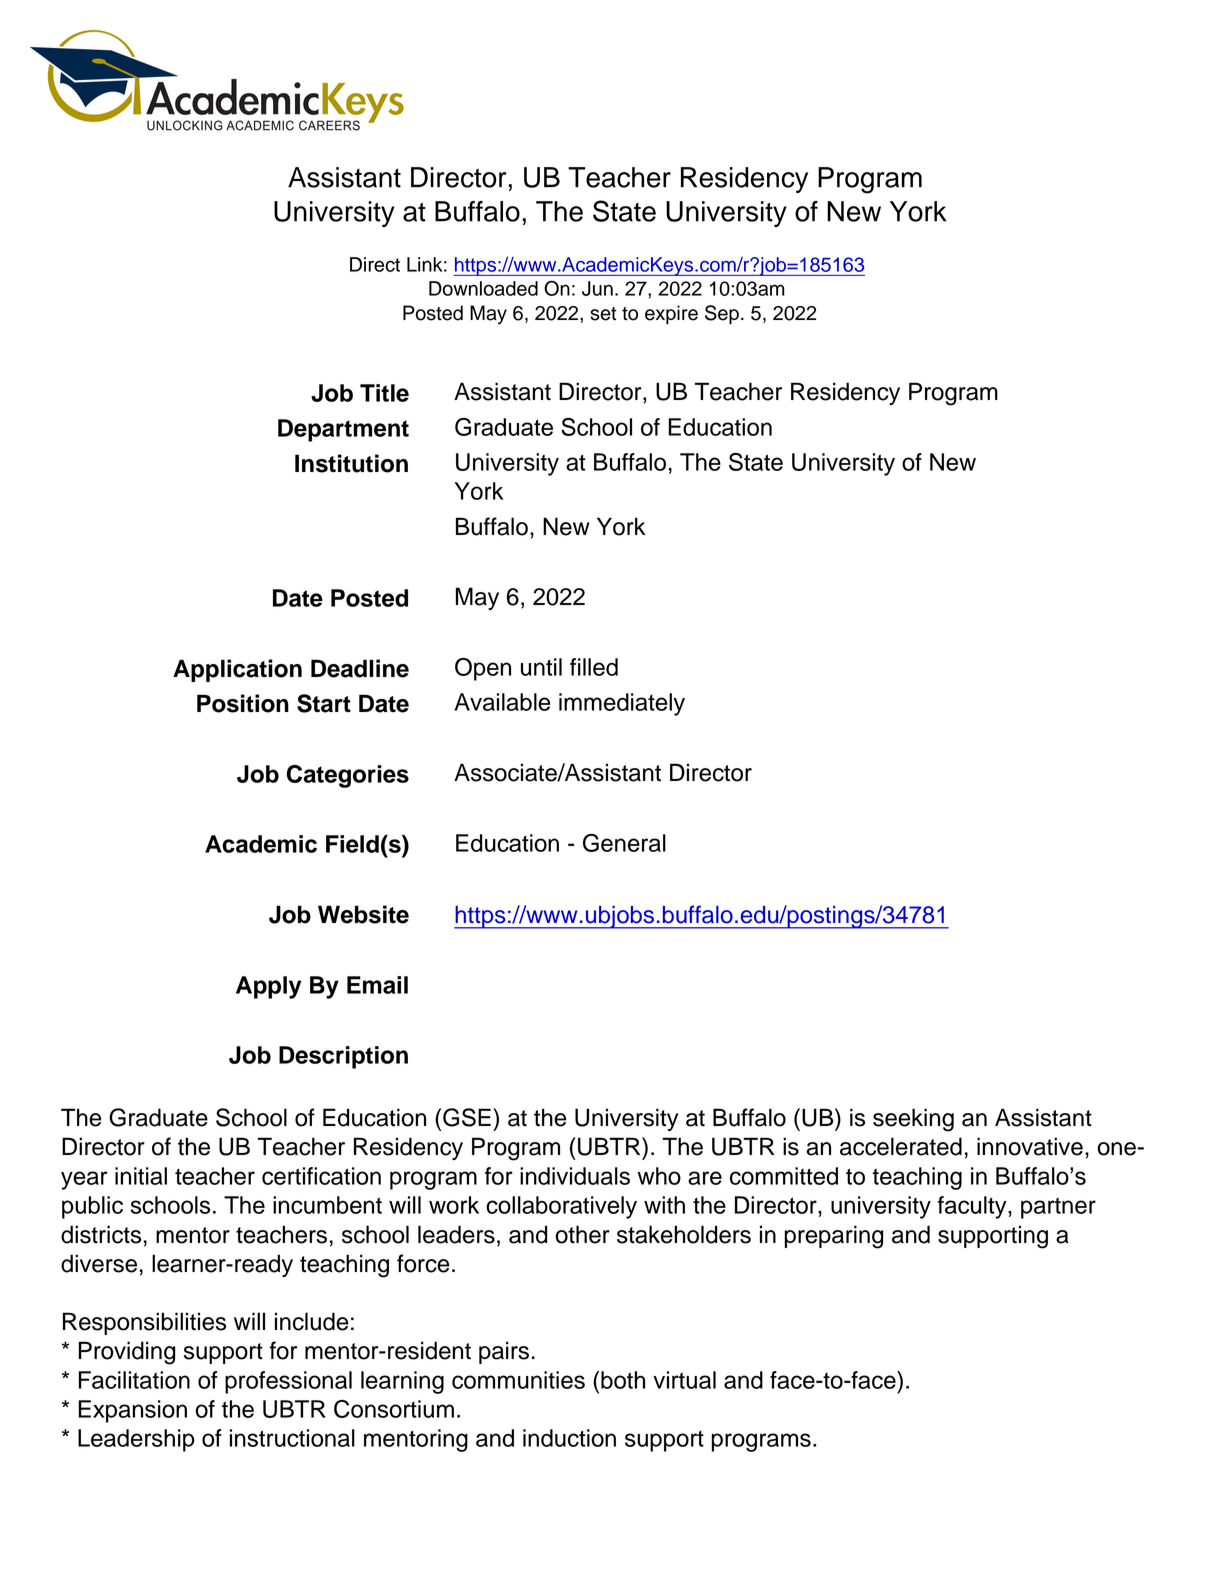 Image resolution: width=1219 pixels, height=1578 pixels. What do you see at coordinates (132, 1411) in the screenshot?
I see `Expansion` at bounding box center [132, 1411].
